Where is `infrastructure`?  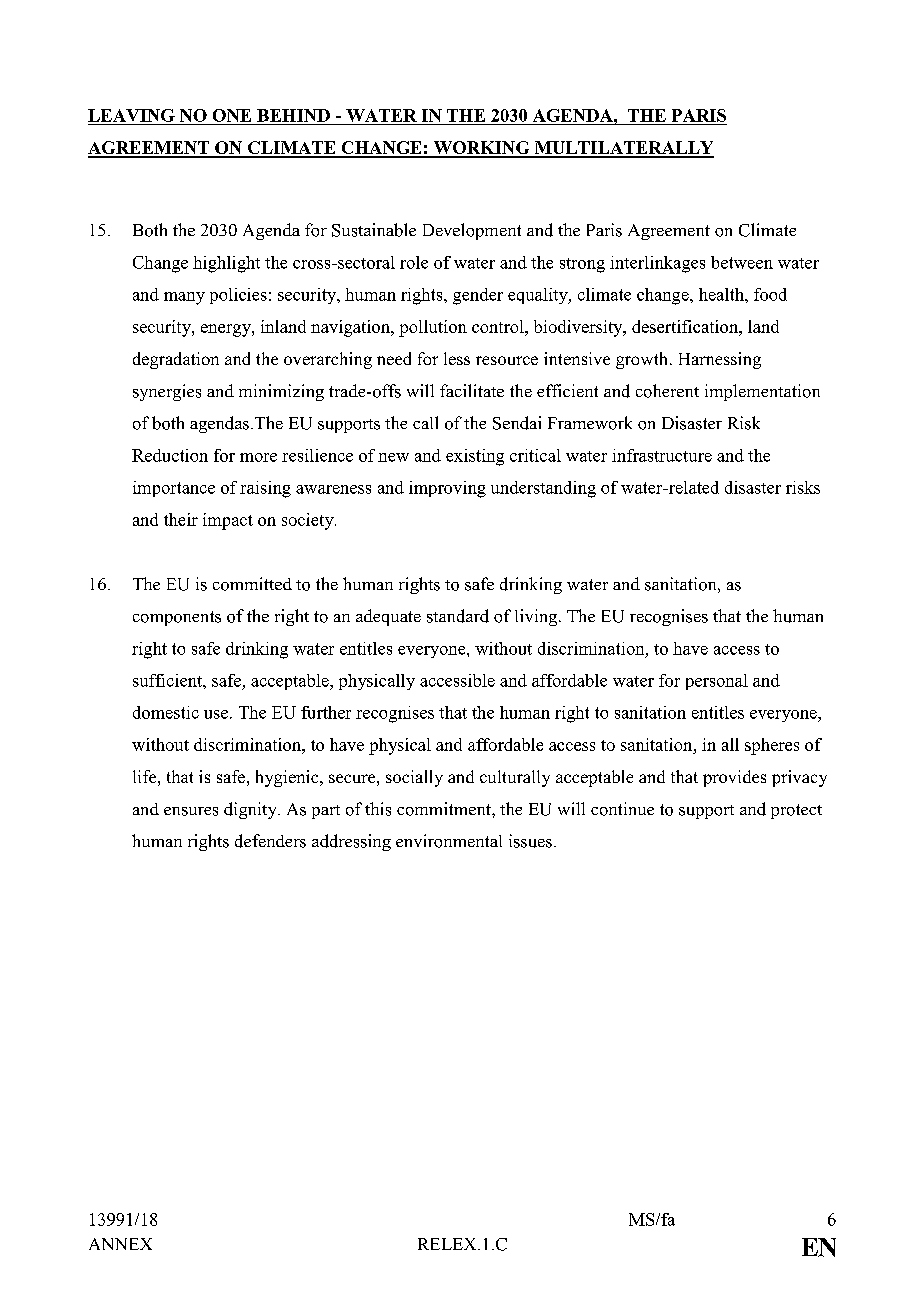
infrastructure is located at coordinates (662, 455).
